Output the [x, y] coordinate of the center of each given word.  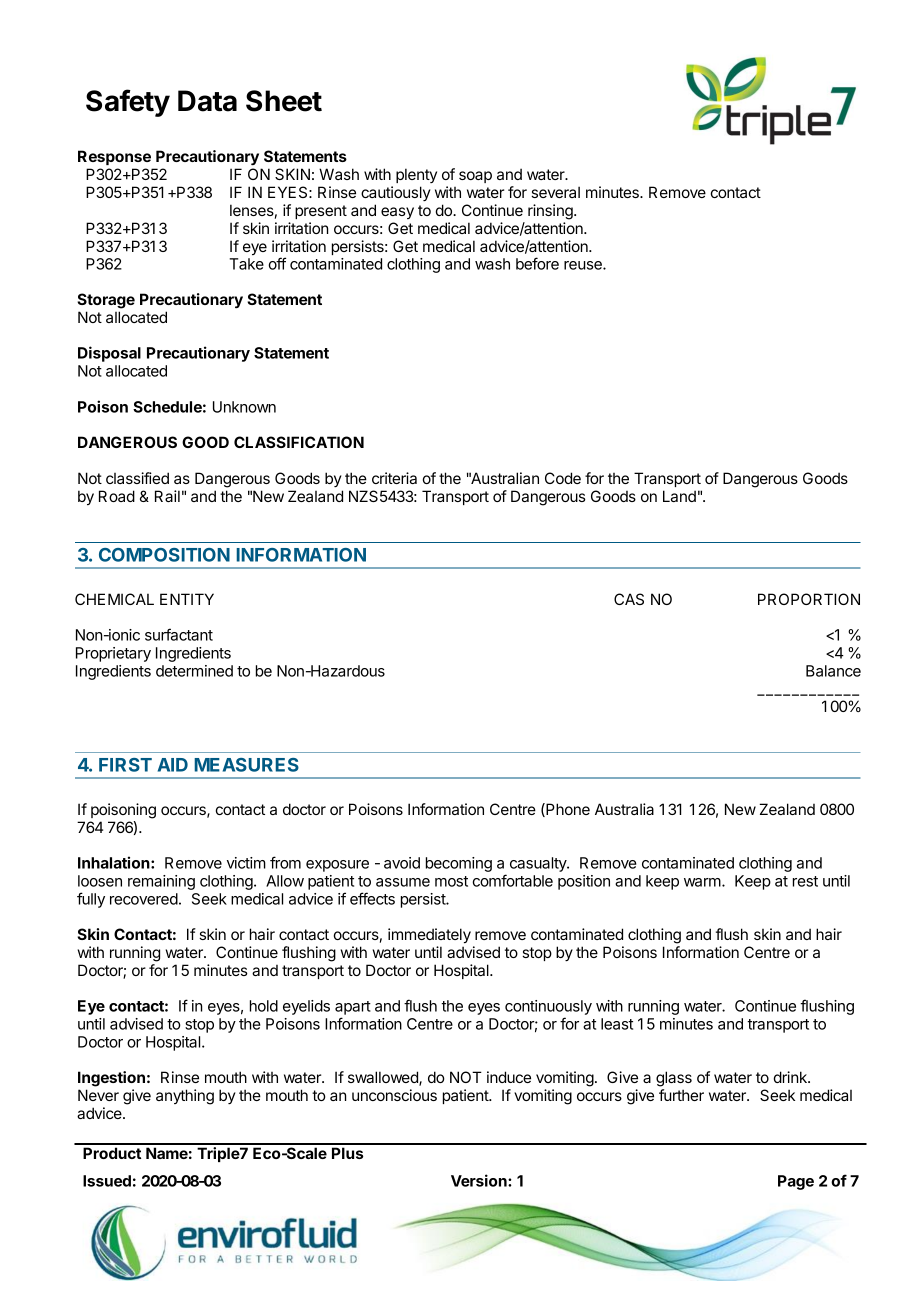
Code [563, 478]
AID [173, 765]
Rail [167, 496]
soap [475, 177]
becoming [459, 864]
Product [112, 1153]
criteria [394, 478]
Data [207, 101]
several [555, 192]
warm [702, 882]
